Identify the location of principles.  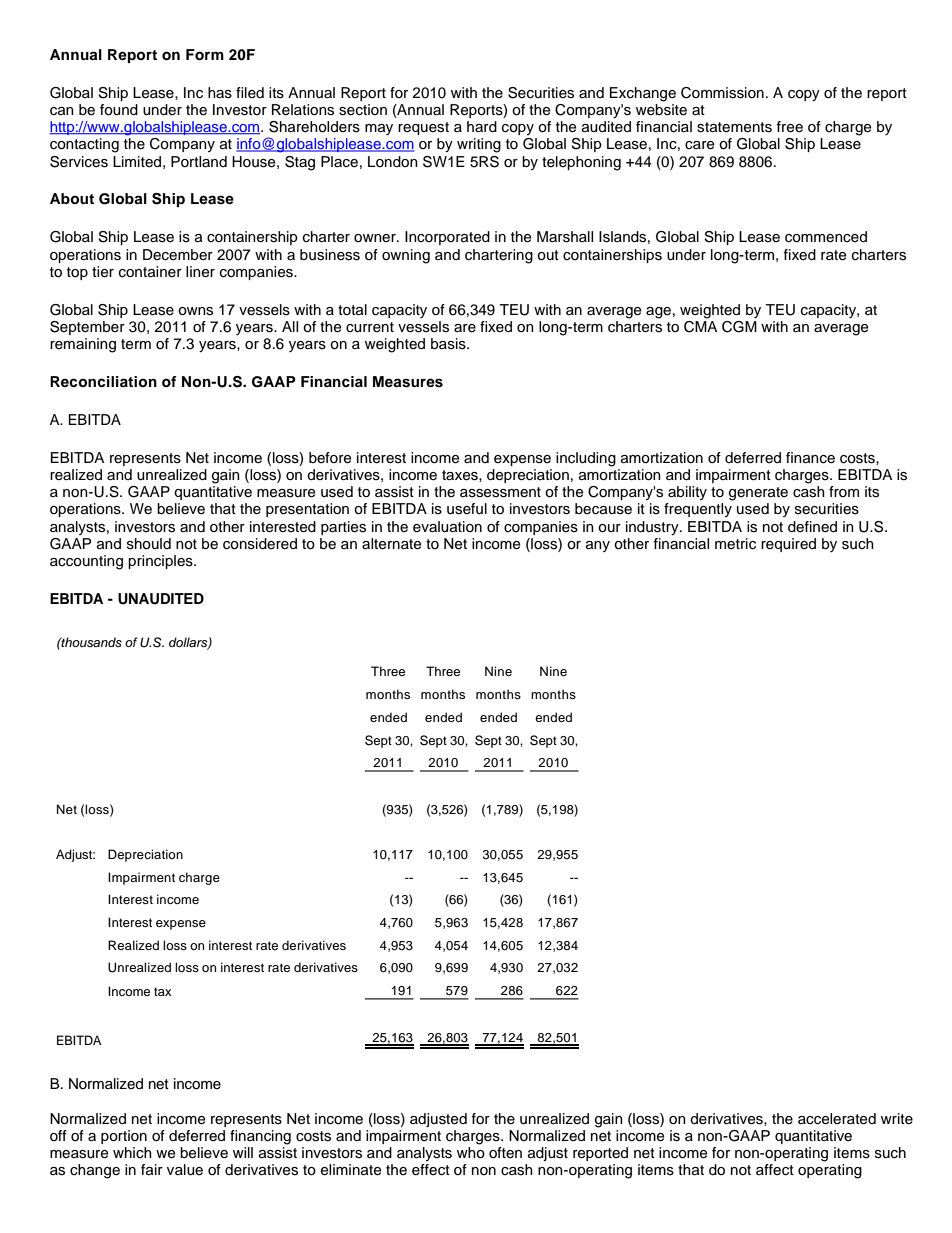
(161, 562).
